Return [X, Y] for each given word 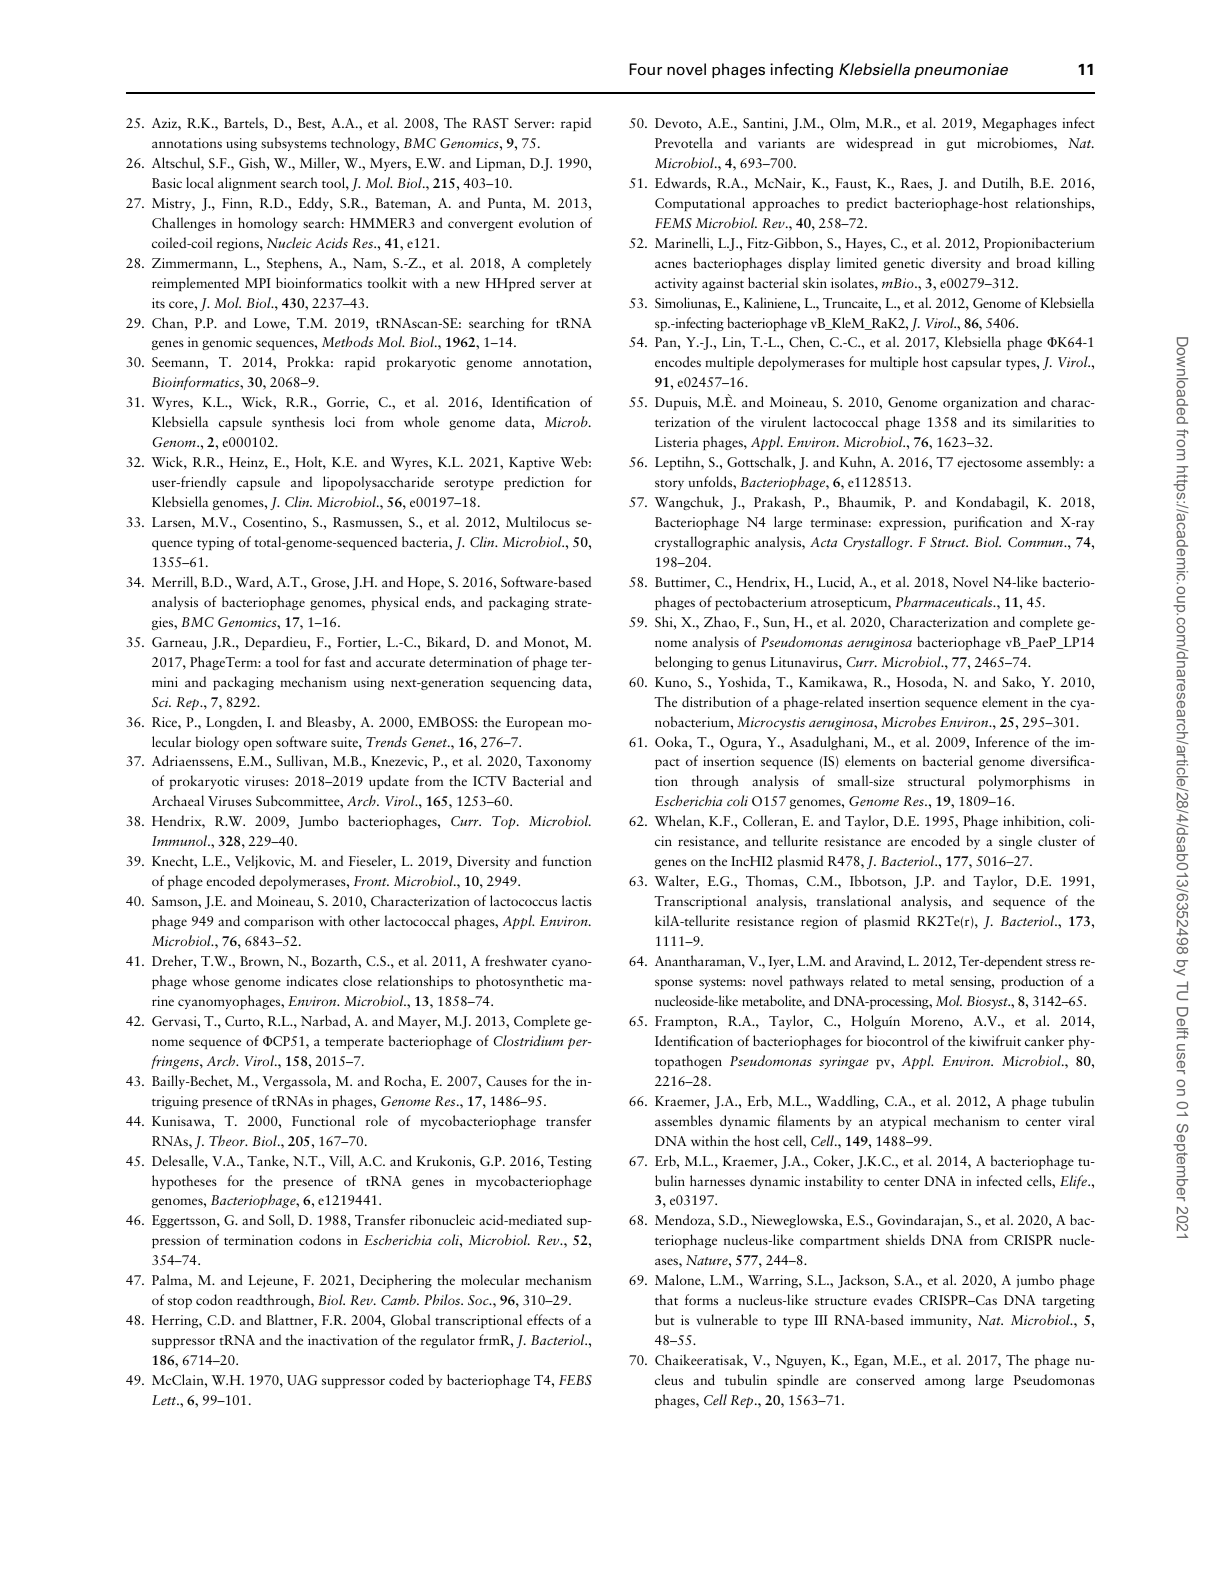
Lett [165, 1400]
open [258, 745]
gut [956, 145]
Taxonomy [558, 762]
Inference [1002, 741]
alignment [247, 184]
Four [645, 69]
